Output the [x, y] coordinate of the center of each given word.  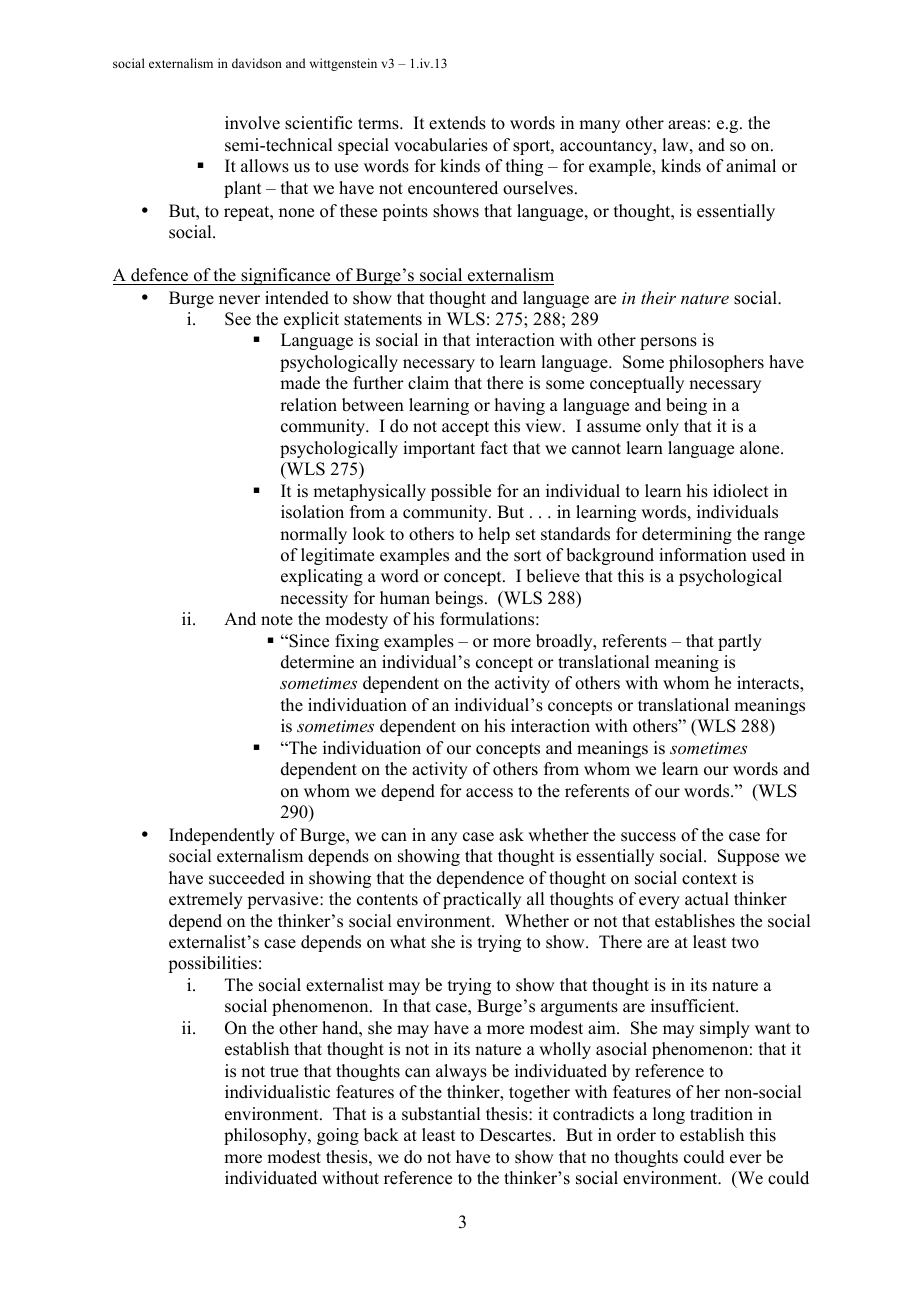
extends [457, 123]
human [405, 598]
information [703, 555]
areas [687, 125]
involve [252, 123]
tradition [721, 1114]
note [277, 620]
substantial [441, 1114]
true [284, 1072]
